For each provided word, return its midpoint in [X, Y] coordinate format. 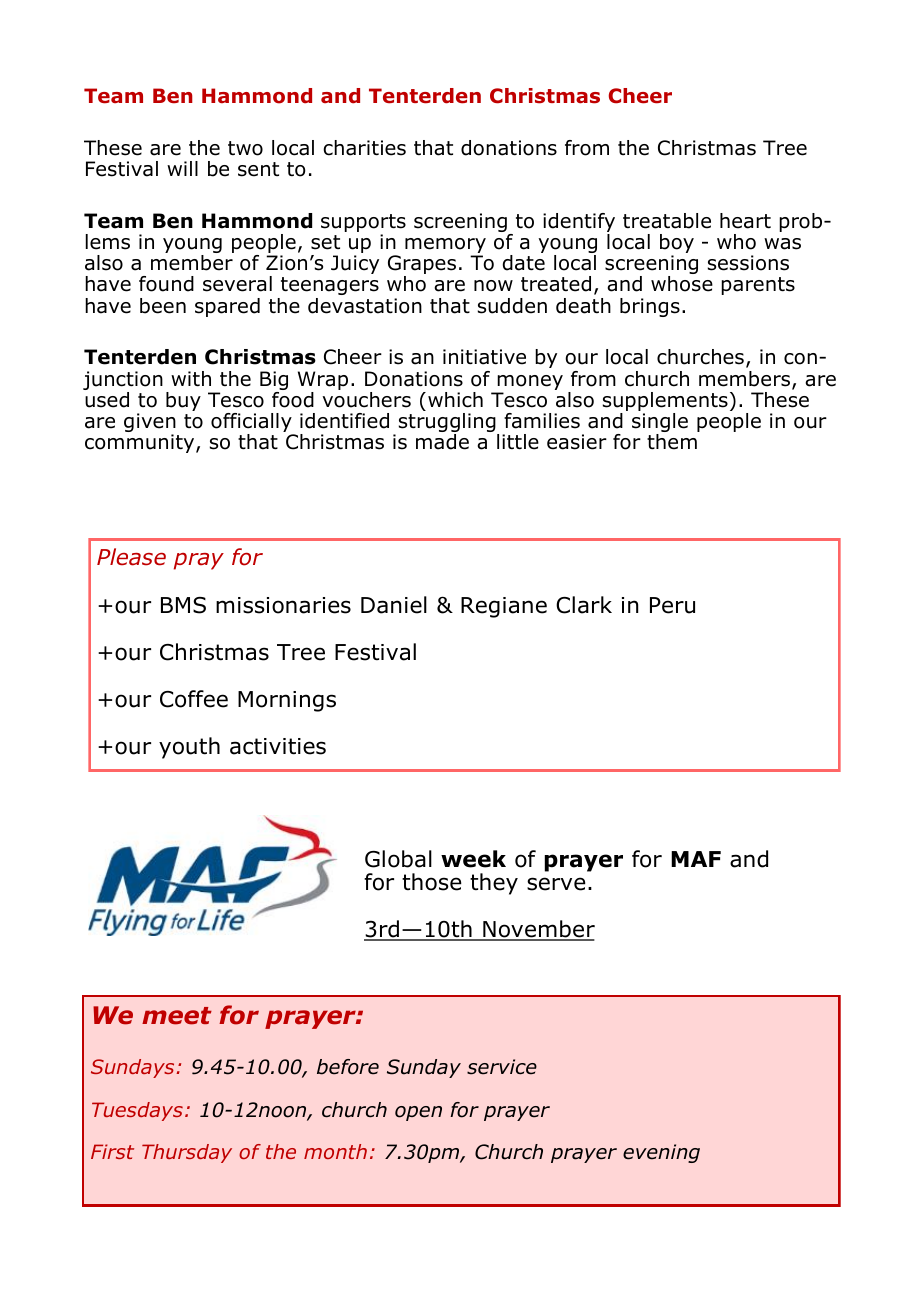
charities [364, 148]
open [418, 1113]
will [182, 168]
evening [661, 1153]
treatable [667, 221]
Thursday [187, 1153]
